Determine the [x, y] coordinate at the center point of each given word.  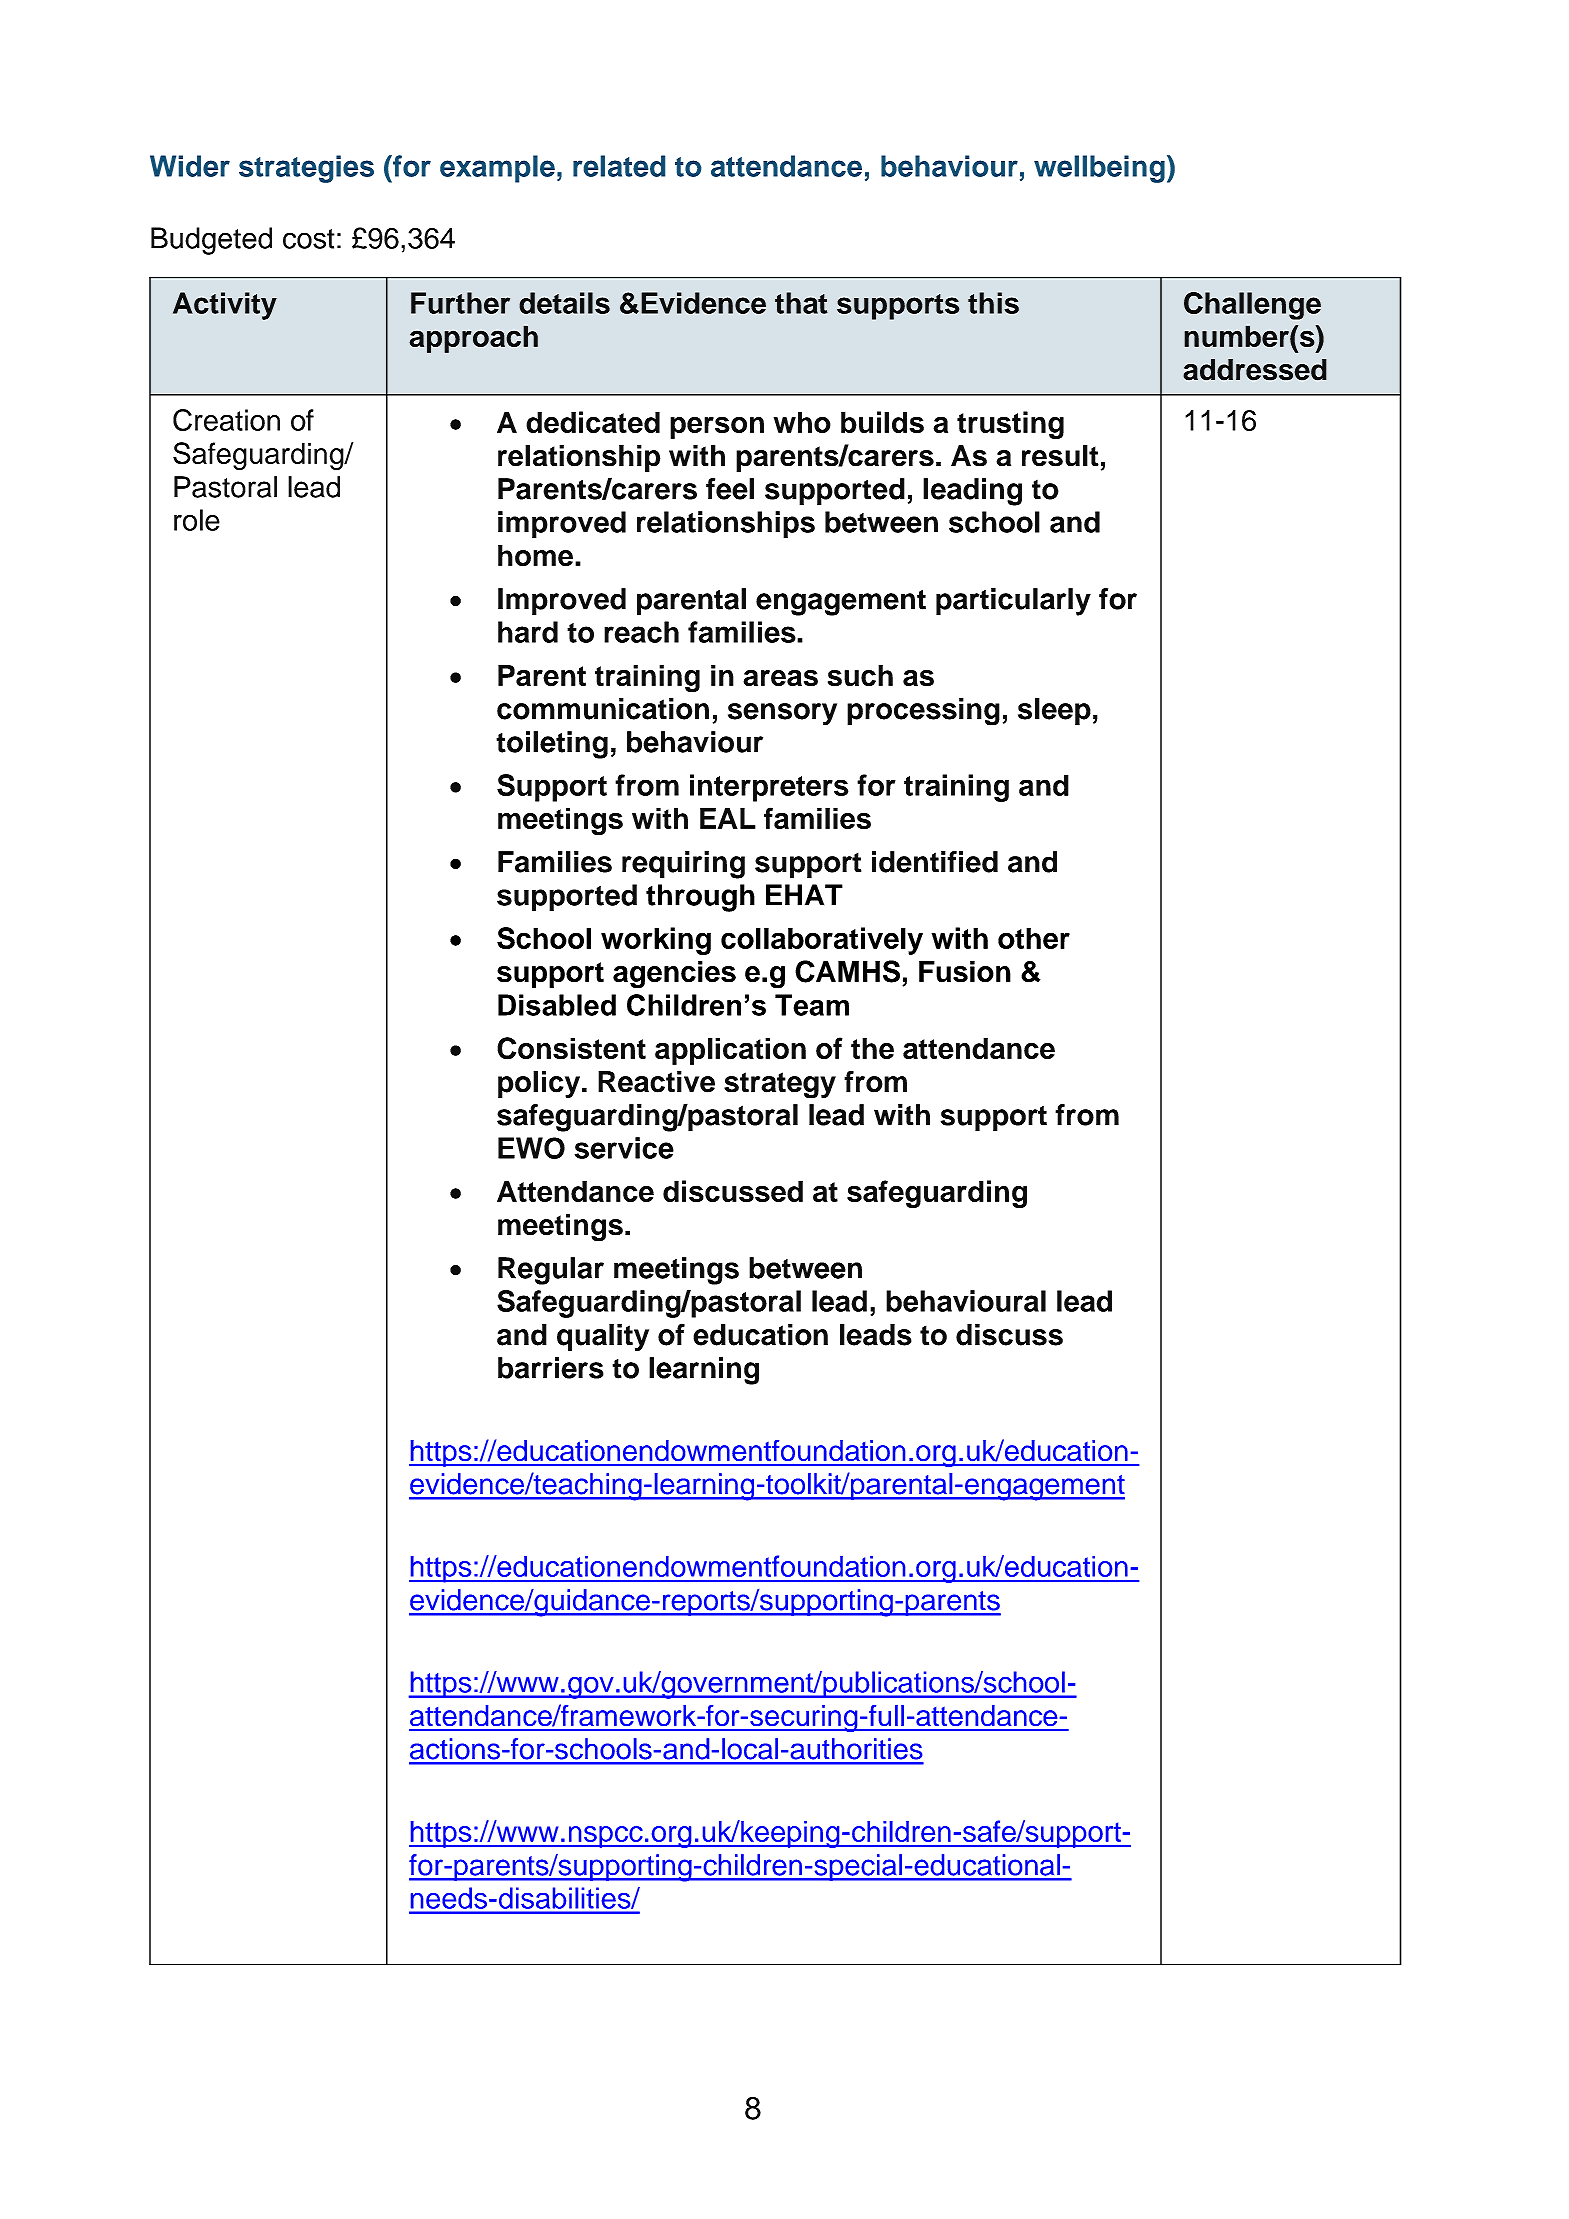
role [197, 520]
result [1060, 456]
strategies [306, 169]
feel [730, 489]
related [619, 166]
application [730, 1051]
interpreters [769, 788]
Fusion [965, 971]
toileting [552, 745]
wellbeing [1099, 169]
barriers [551, 1368]
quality [603, 1338]
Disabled [557, 1005]
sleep [1054, 711]
